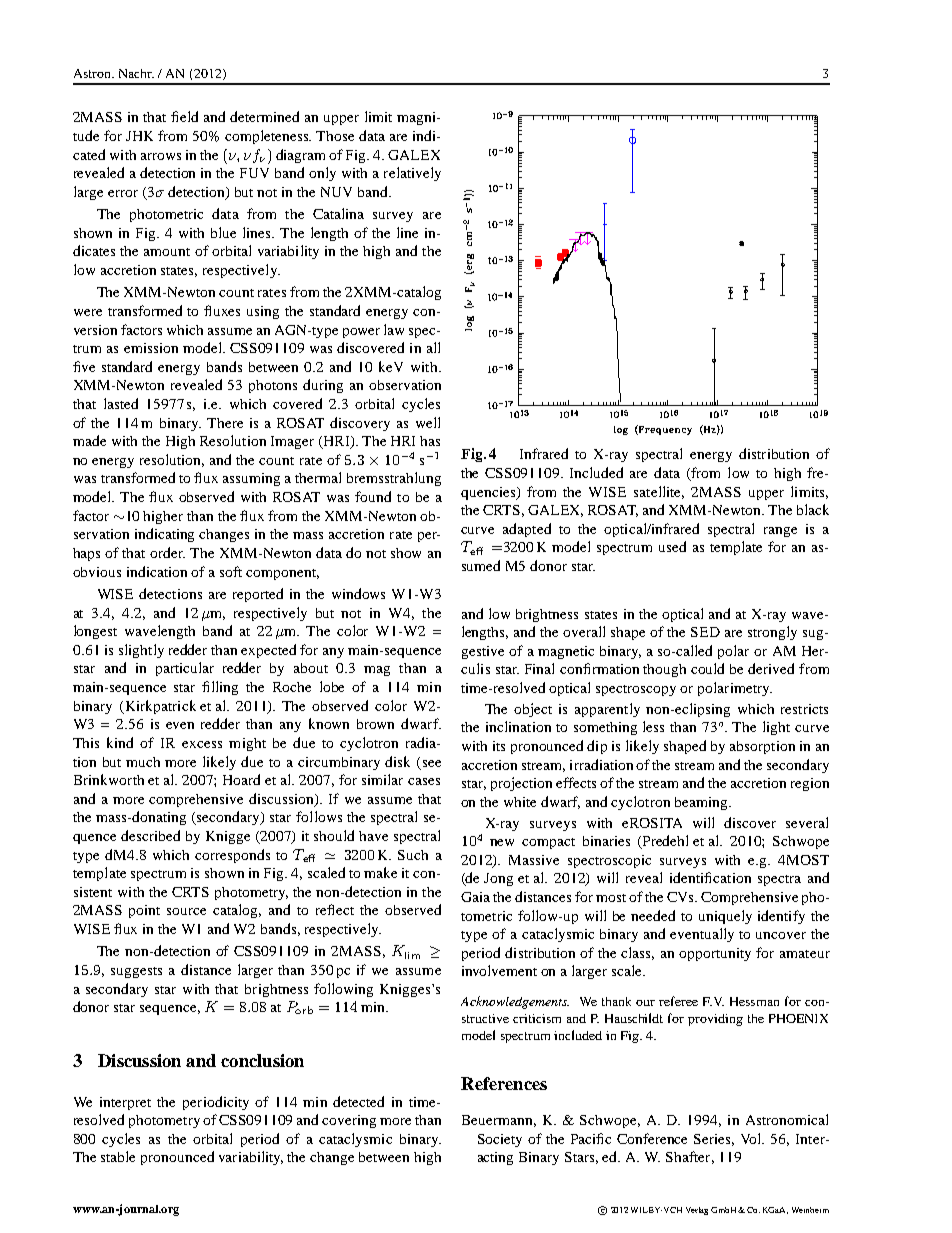  I want to click on Final, so click(539, 668).
